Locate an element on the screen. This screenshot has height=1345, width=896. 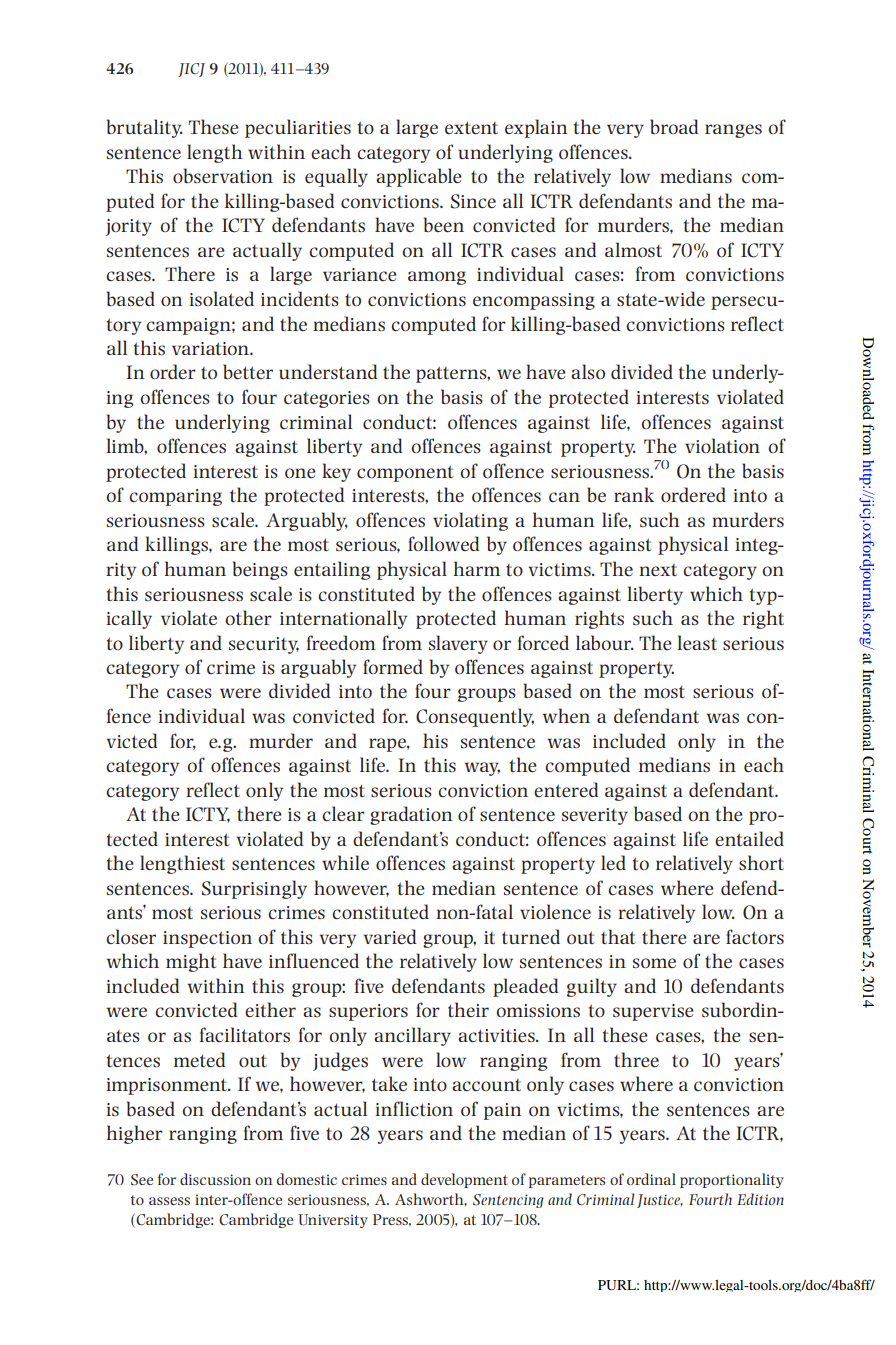
discussion is located at coordinates (215, 1179).
